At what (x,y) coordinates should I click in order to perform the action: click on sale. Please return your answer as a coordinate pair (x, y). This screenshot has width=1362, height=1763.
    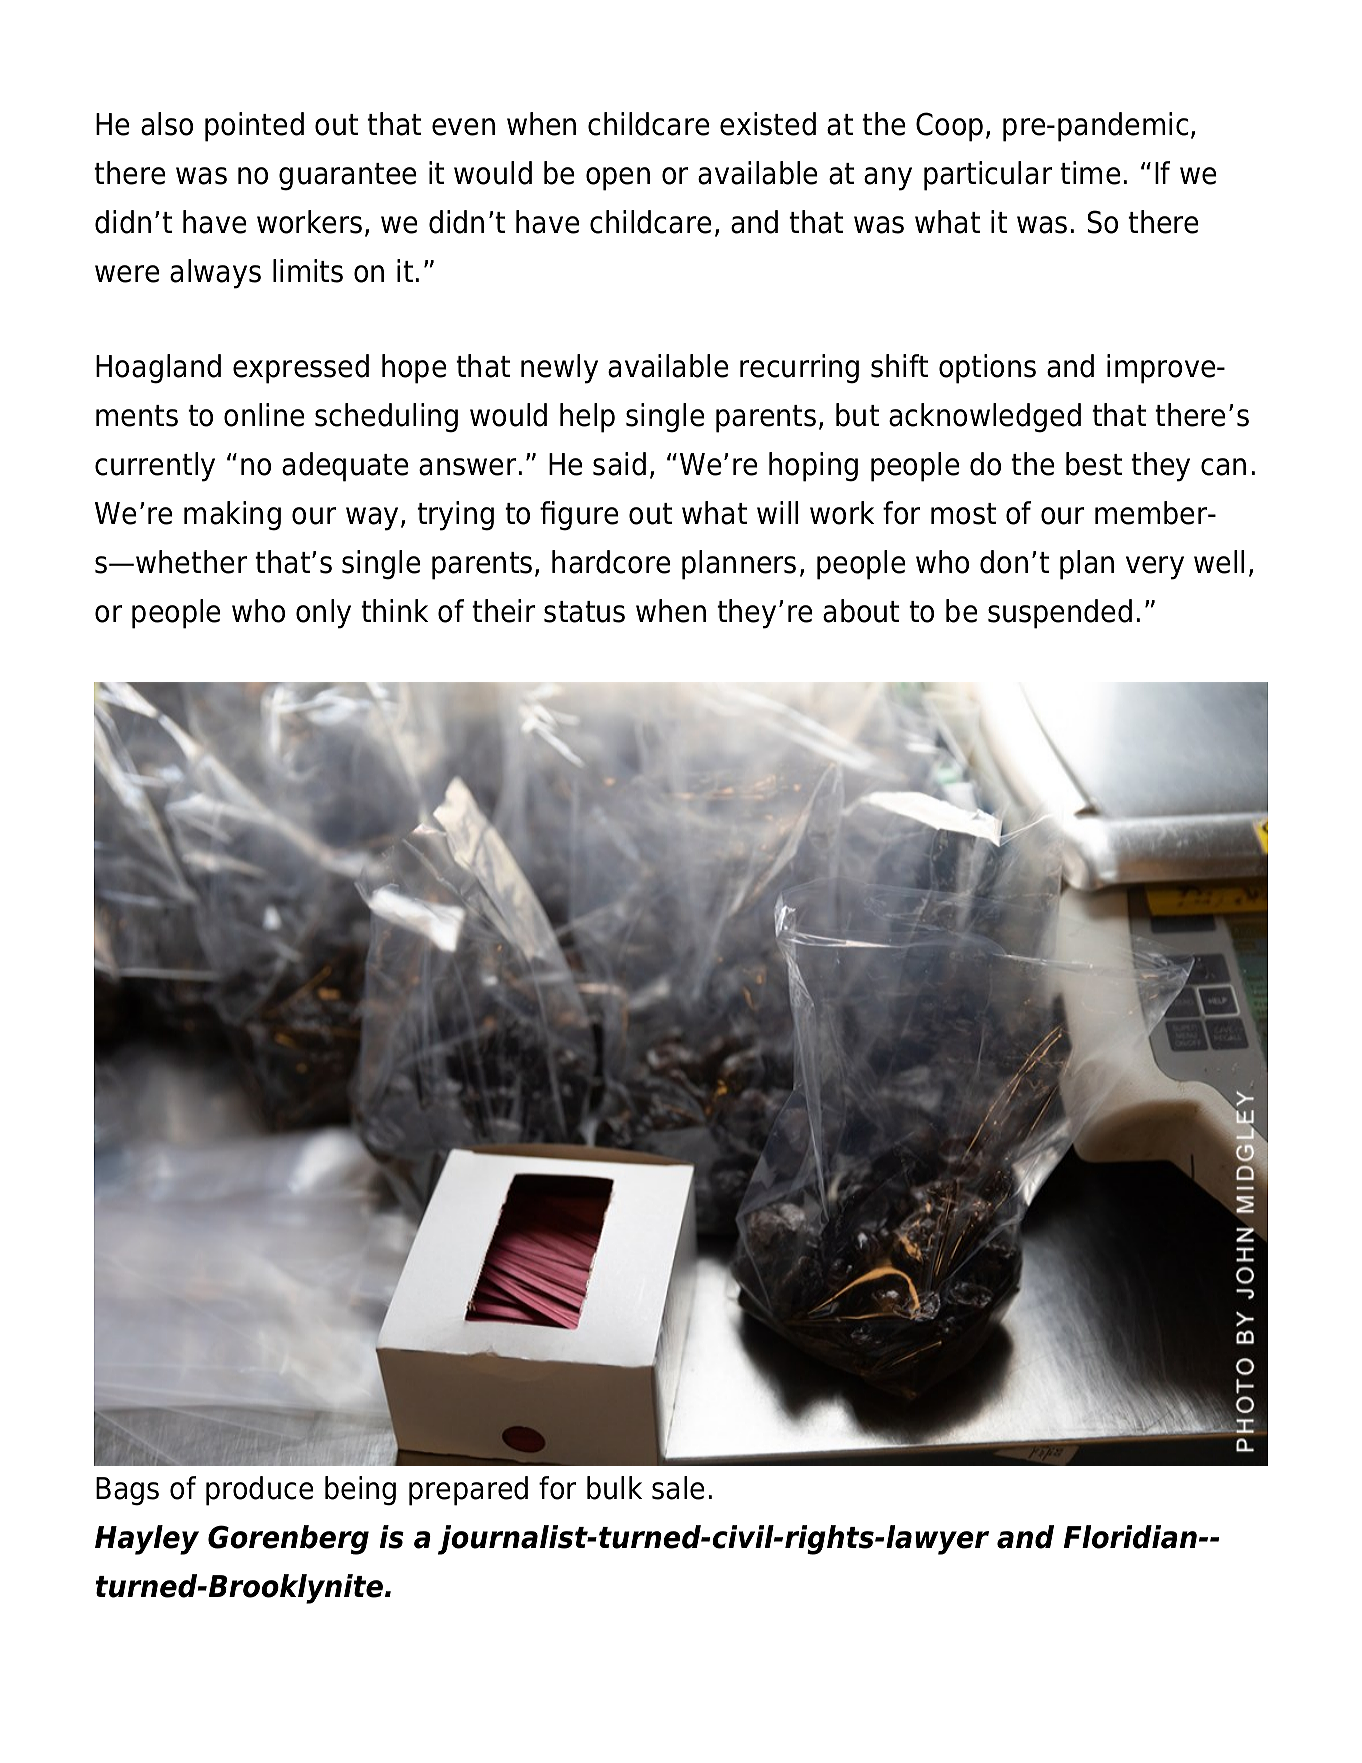
    Looking at the image, I should click on (678, 1488).
